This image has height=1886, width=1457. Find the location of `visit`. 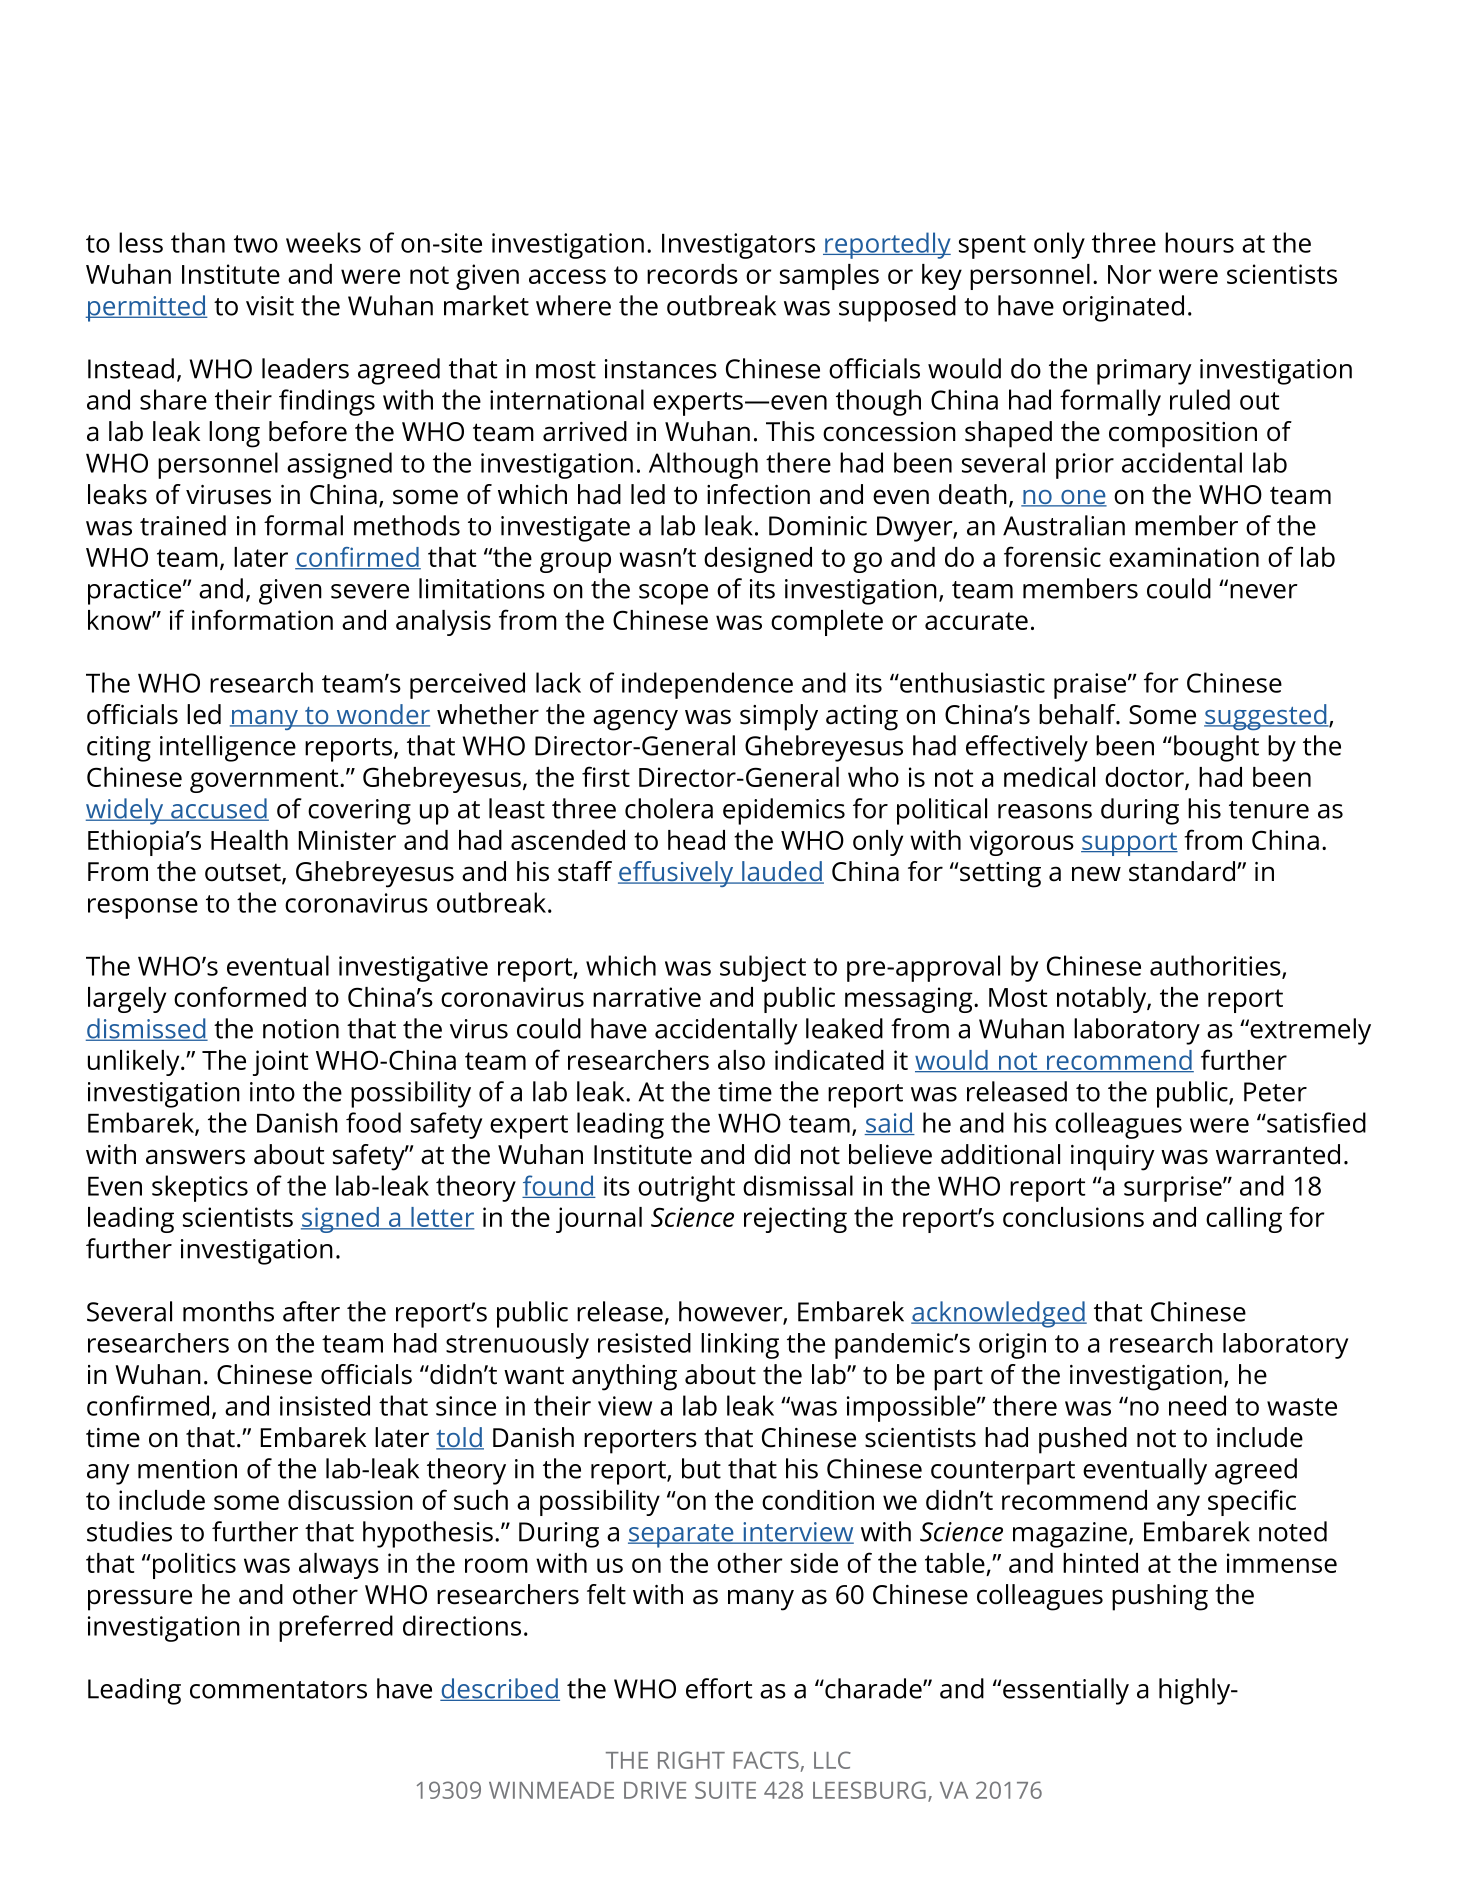

visit is located at coordinates (270, 306).
